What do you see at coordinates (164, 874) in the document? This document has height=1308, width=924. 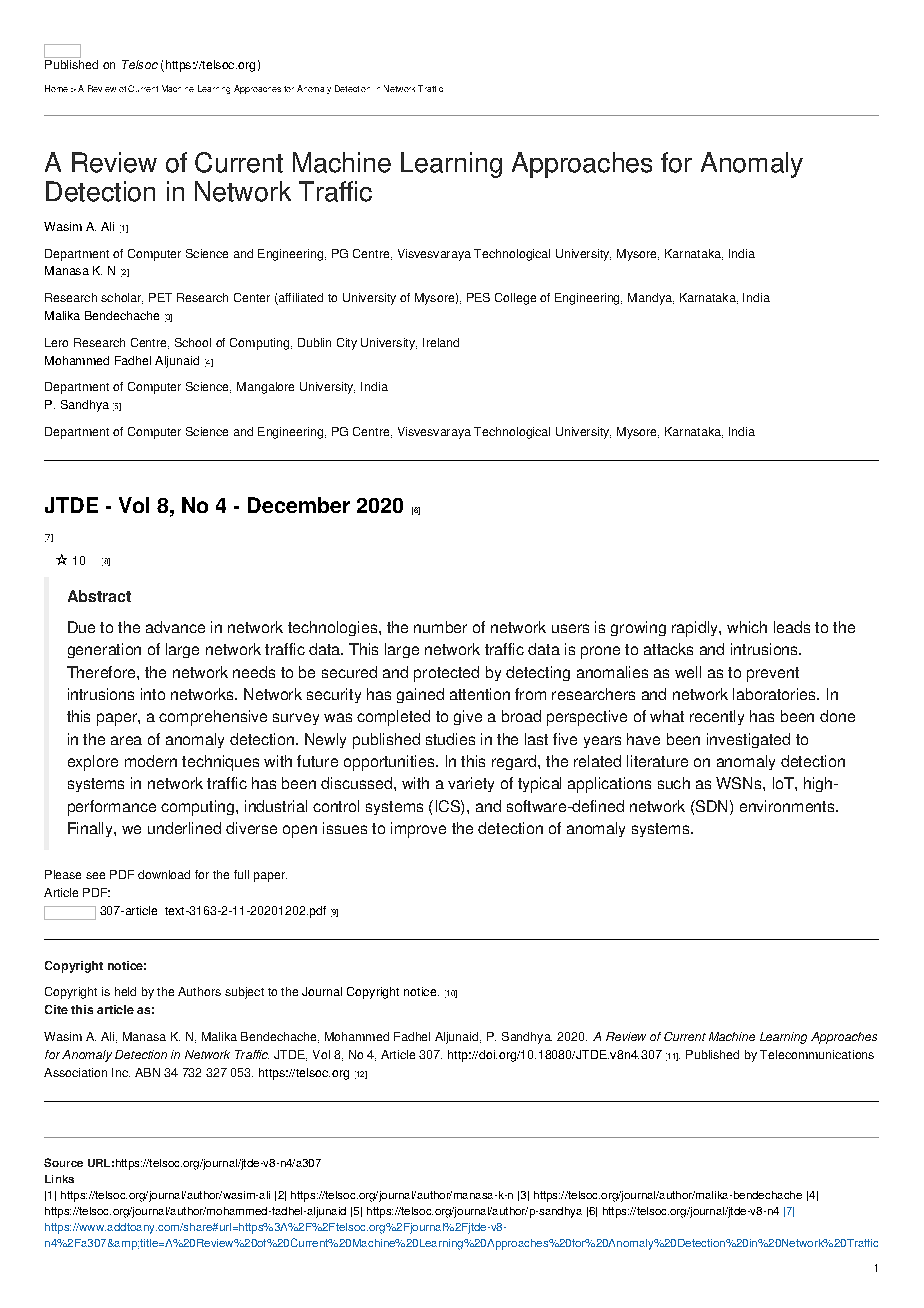 I see `download` at bounding box center [164, 874].
